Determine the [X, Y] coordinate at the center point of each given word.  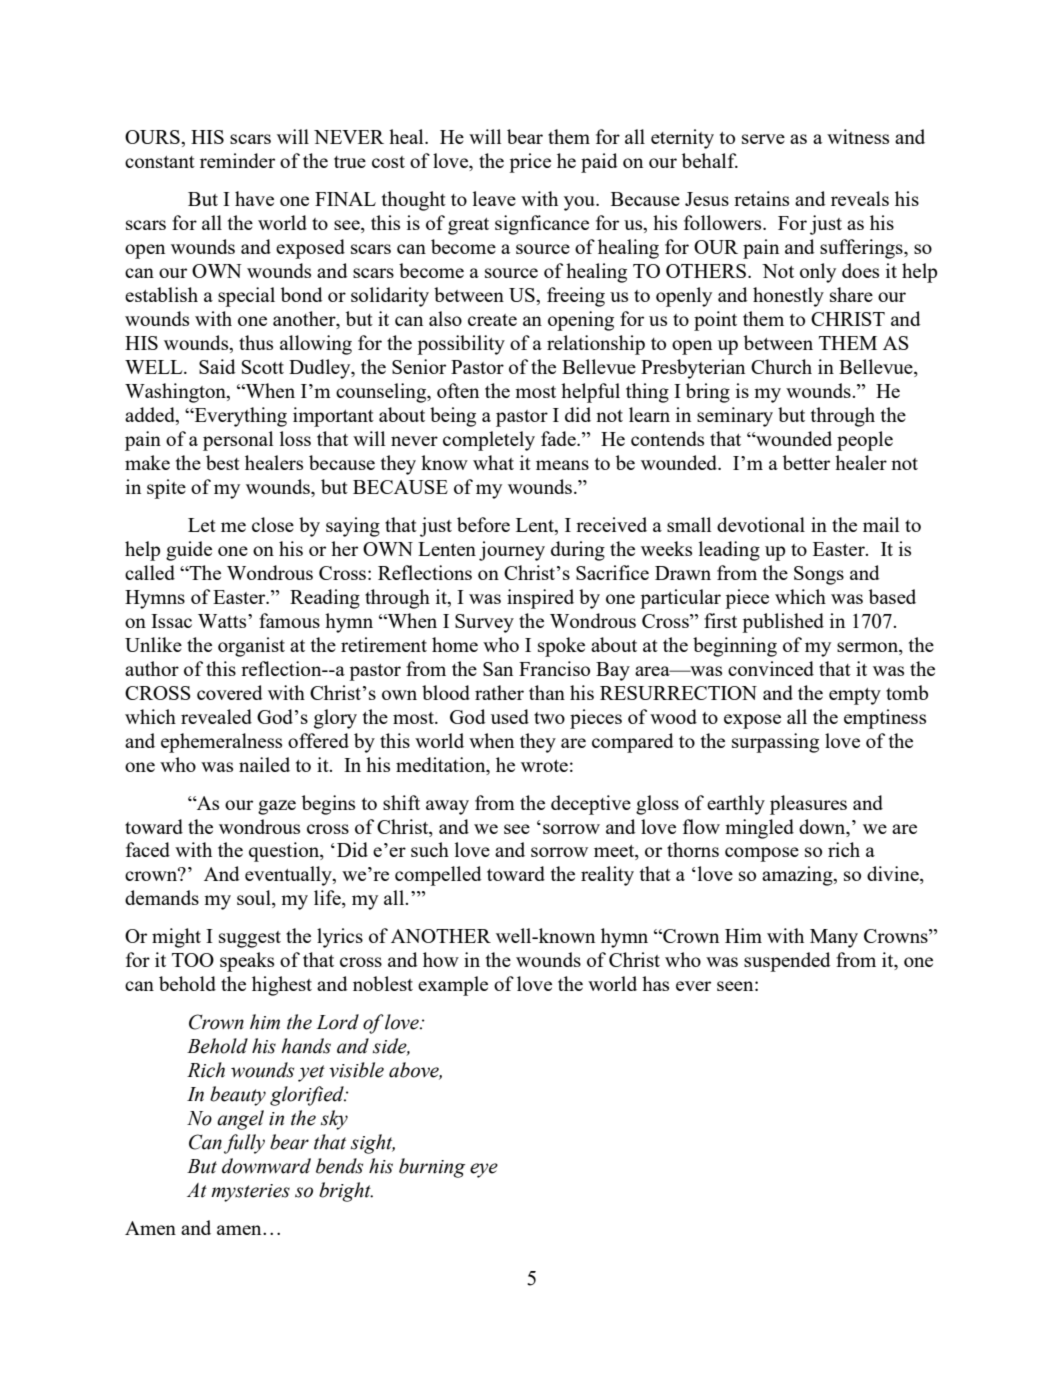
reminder [237, 160]
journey [512, 551]
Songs [819, 575]
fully [244, 1144]
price [530, 163]
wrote [544, 766]
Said [217, 366]
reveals [860, 198]
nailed [264, 764]
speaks [247, 962]
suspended [787, 962]
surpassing [775, 743]
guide [189, 551]
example [453, 986]
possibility [461, 345]
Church [781, 366]
